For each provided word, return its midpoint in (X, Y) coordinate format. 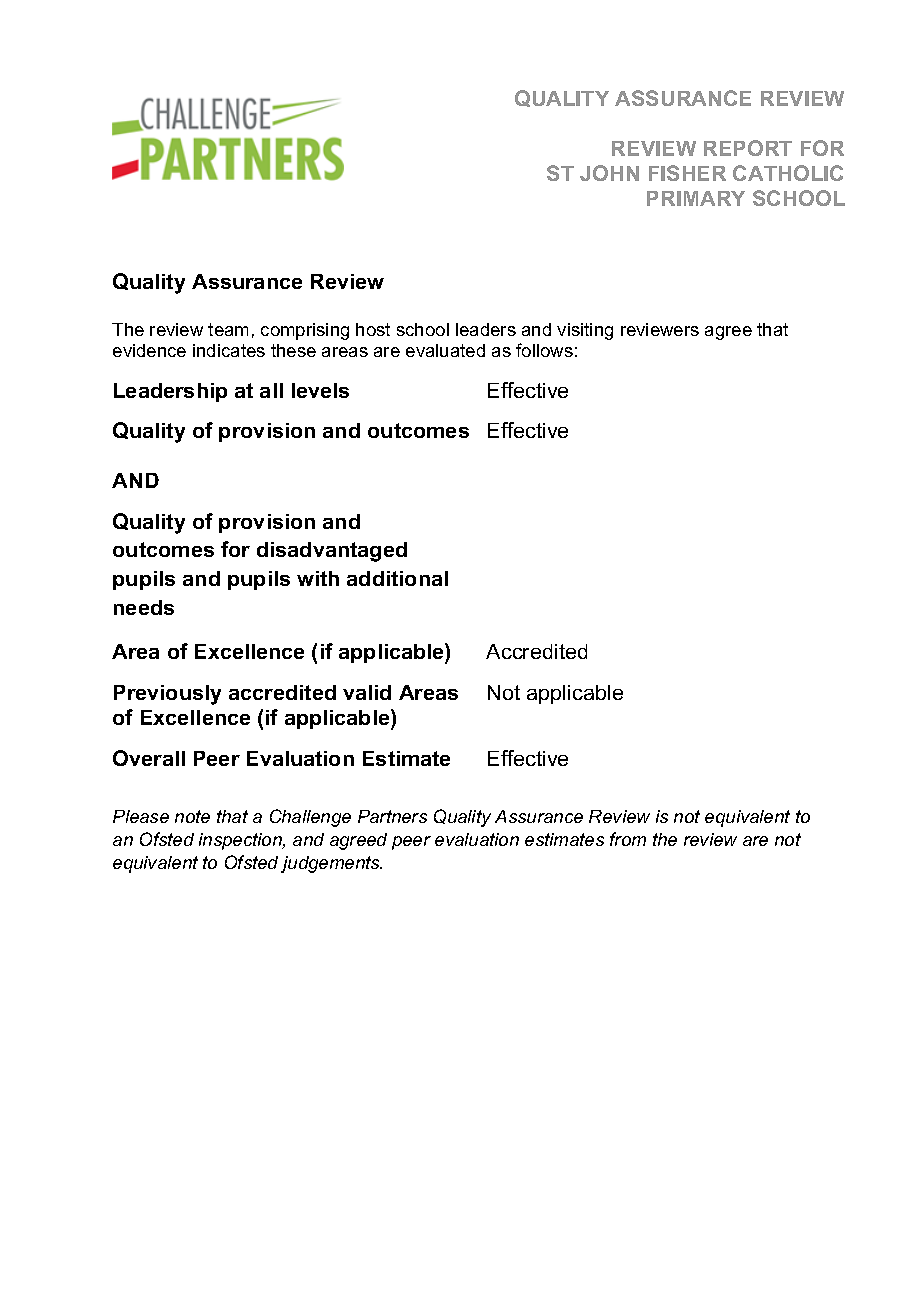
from (628, 839)
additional (397, 578)
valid (367, 692)
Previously (167, 695)
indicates (229, 350)
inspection (241, 841)
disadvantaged (332, 552)
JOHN (609, 173)
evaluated (445, 350)
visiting (585, 331)
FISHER (687, 173)
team (228, 329)
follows (544, 350)
